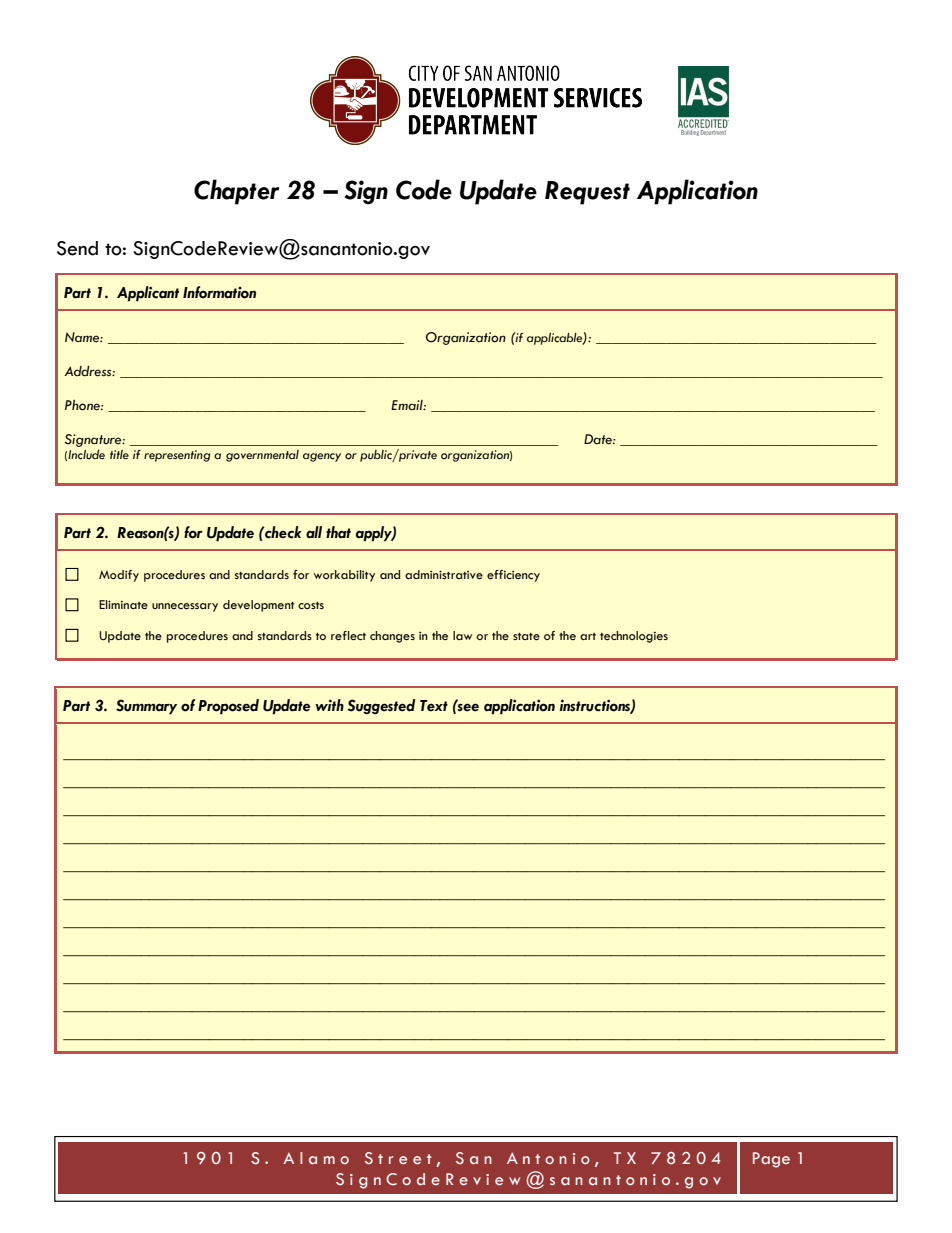  Describe the element at coordinates (398, 1158) in the page. I see `Street` at that location.
